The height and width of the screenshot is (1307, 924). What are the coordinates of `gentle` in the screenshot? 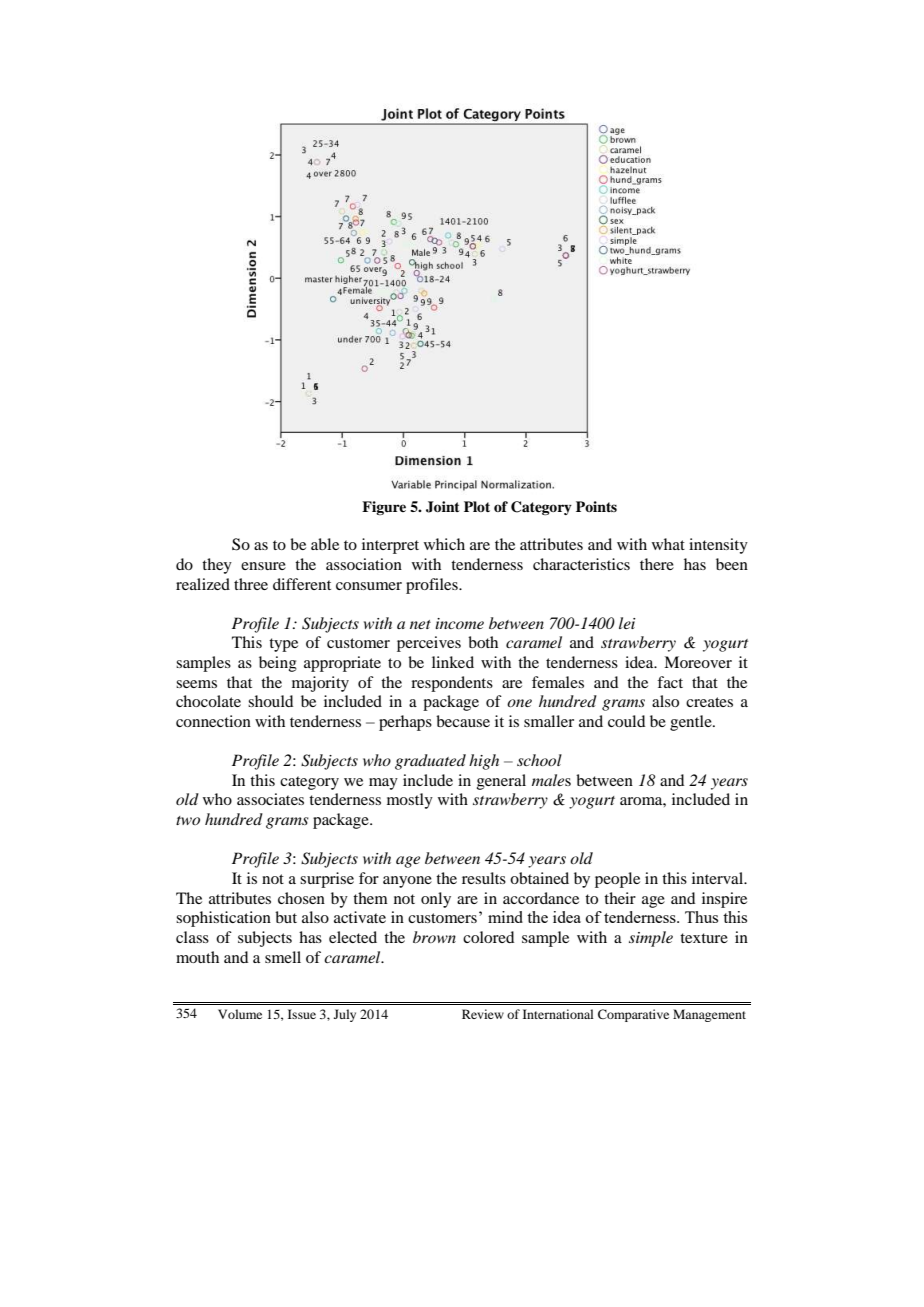 It's located at (692, 723).
